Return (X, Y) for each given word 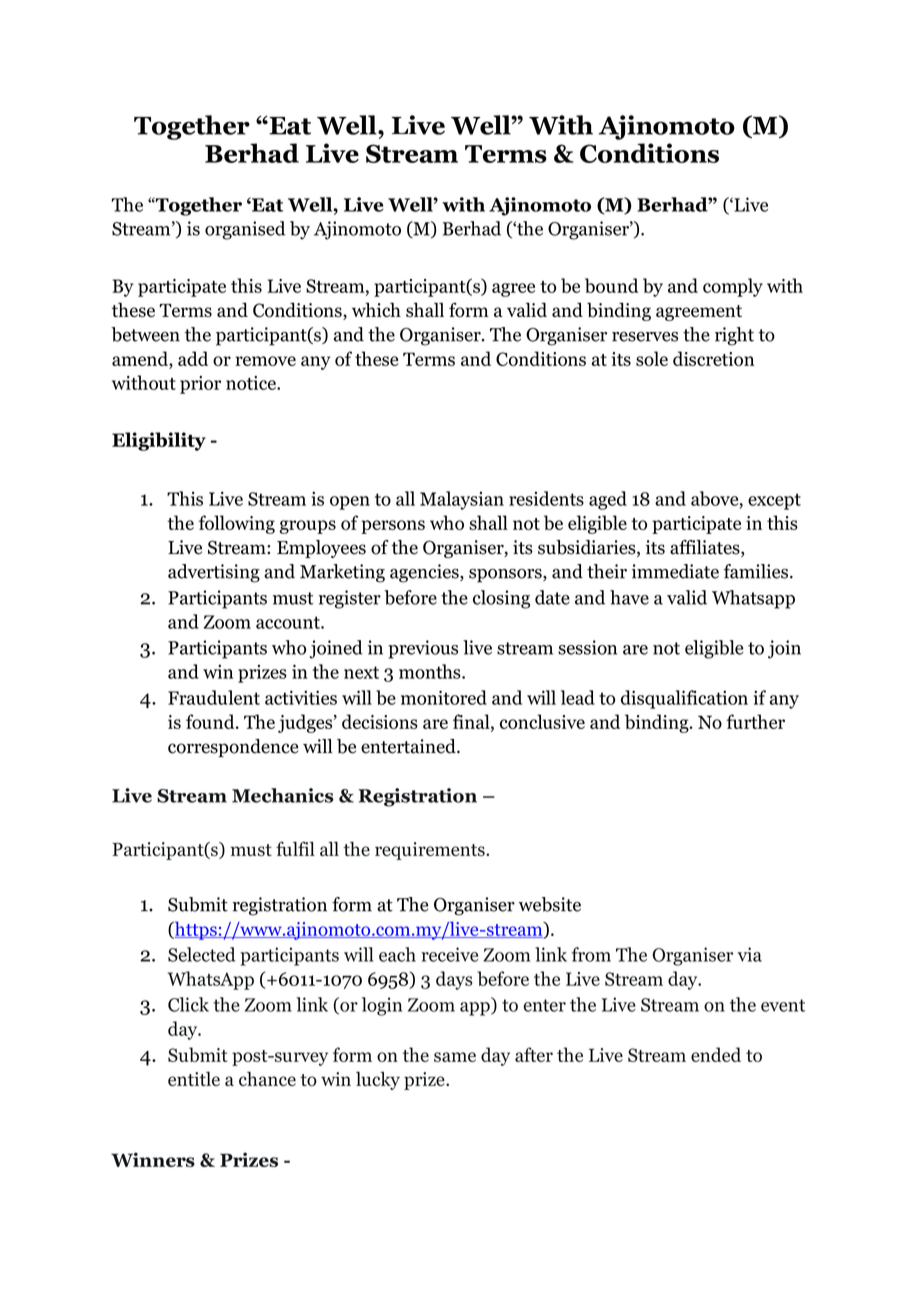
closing (501, 599)
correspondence (233, 748)
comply (733, 287)
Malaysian (462, 500)
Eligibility (159, 441)
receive (449, 954)
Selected (201, 954)
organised (245, 230)
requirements (431, 851)
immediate (675, 571)
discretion (713, 358)
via (749, 954)
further (755, 721)
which (376, 309)
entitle (194, 1079)
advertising (214, 573)
